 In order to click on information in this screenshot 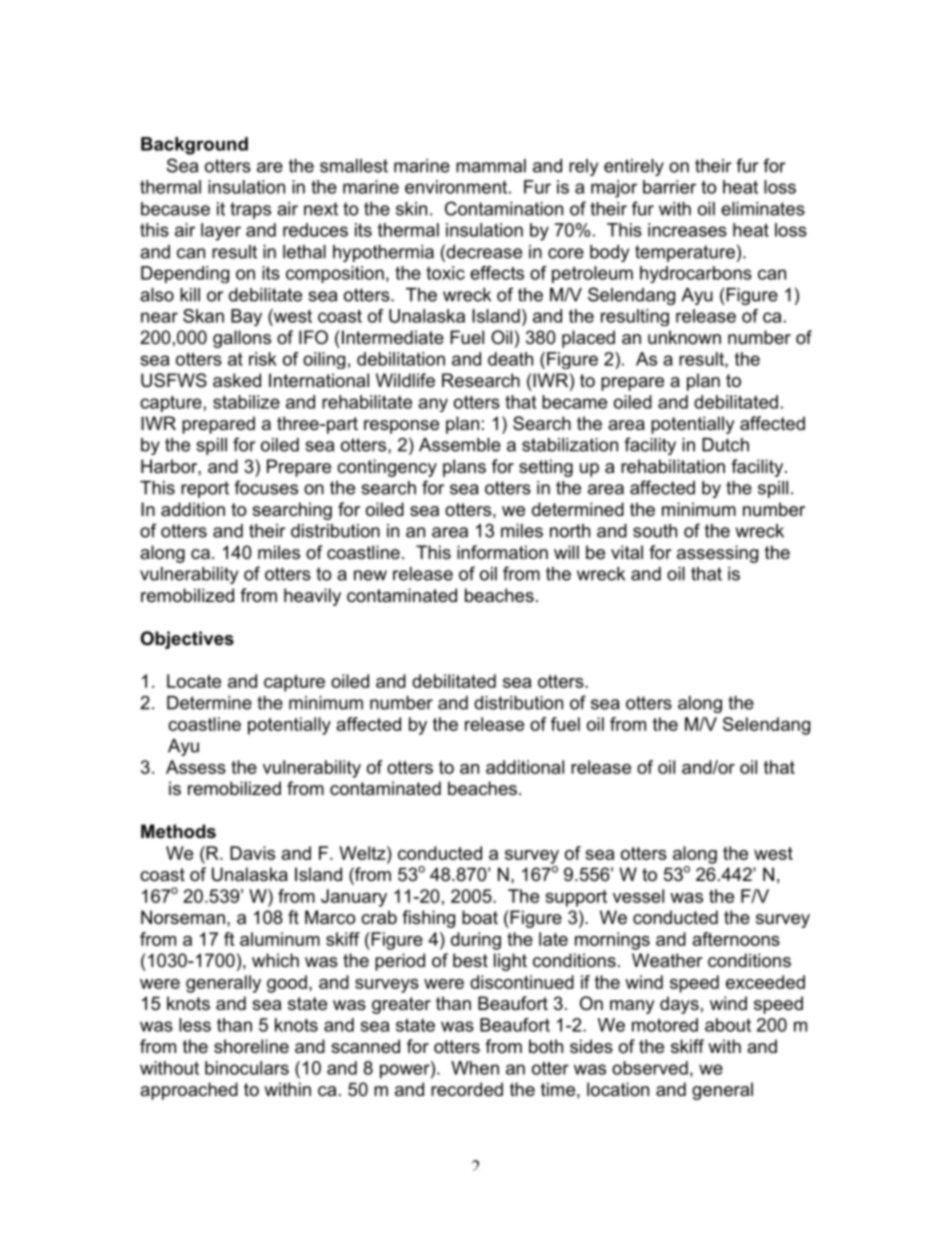, I will do `click(502, 552)`.
